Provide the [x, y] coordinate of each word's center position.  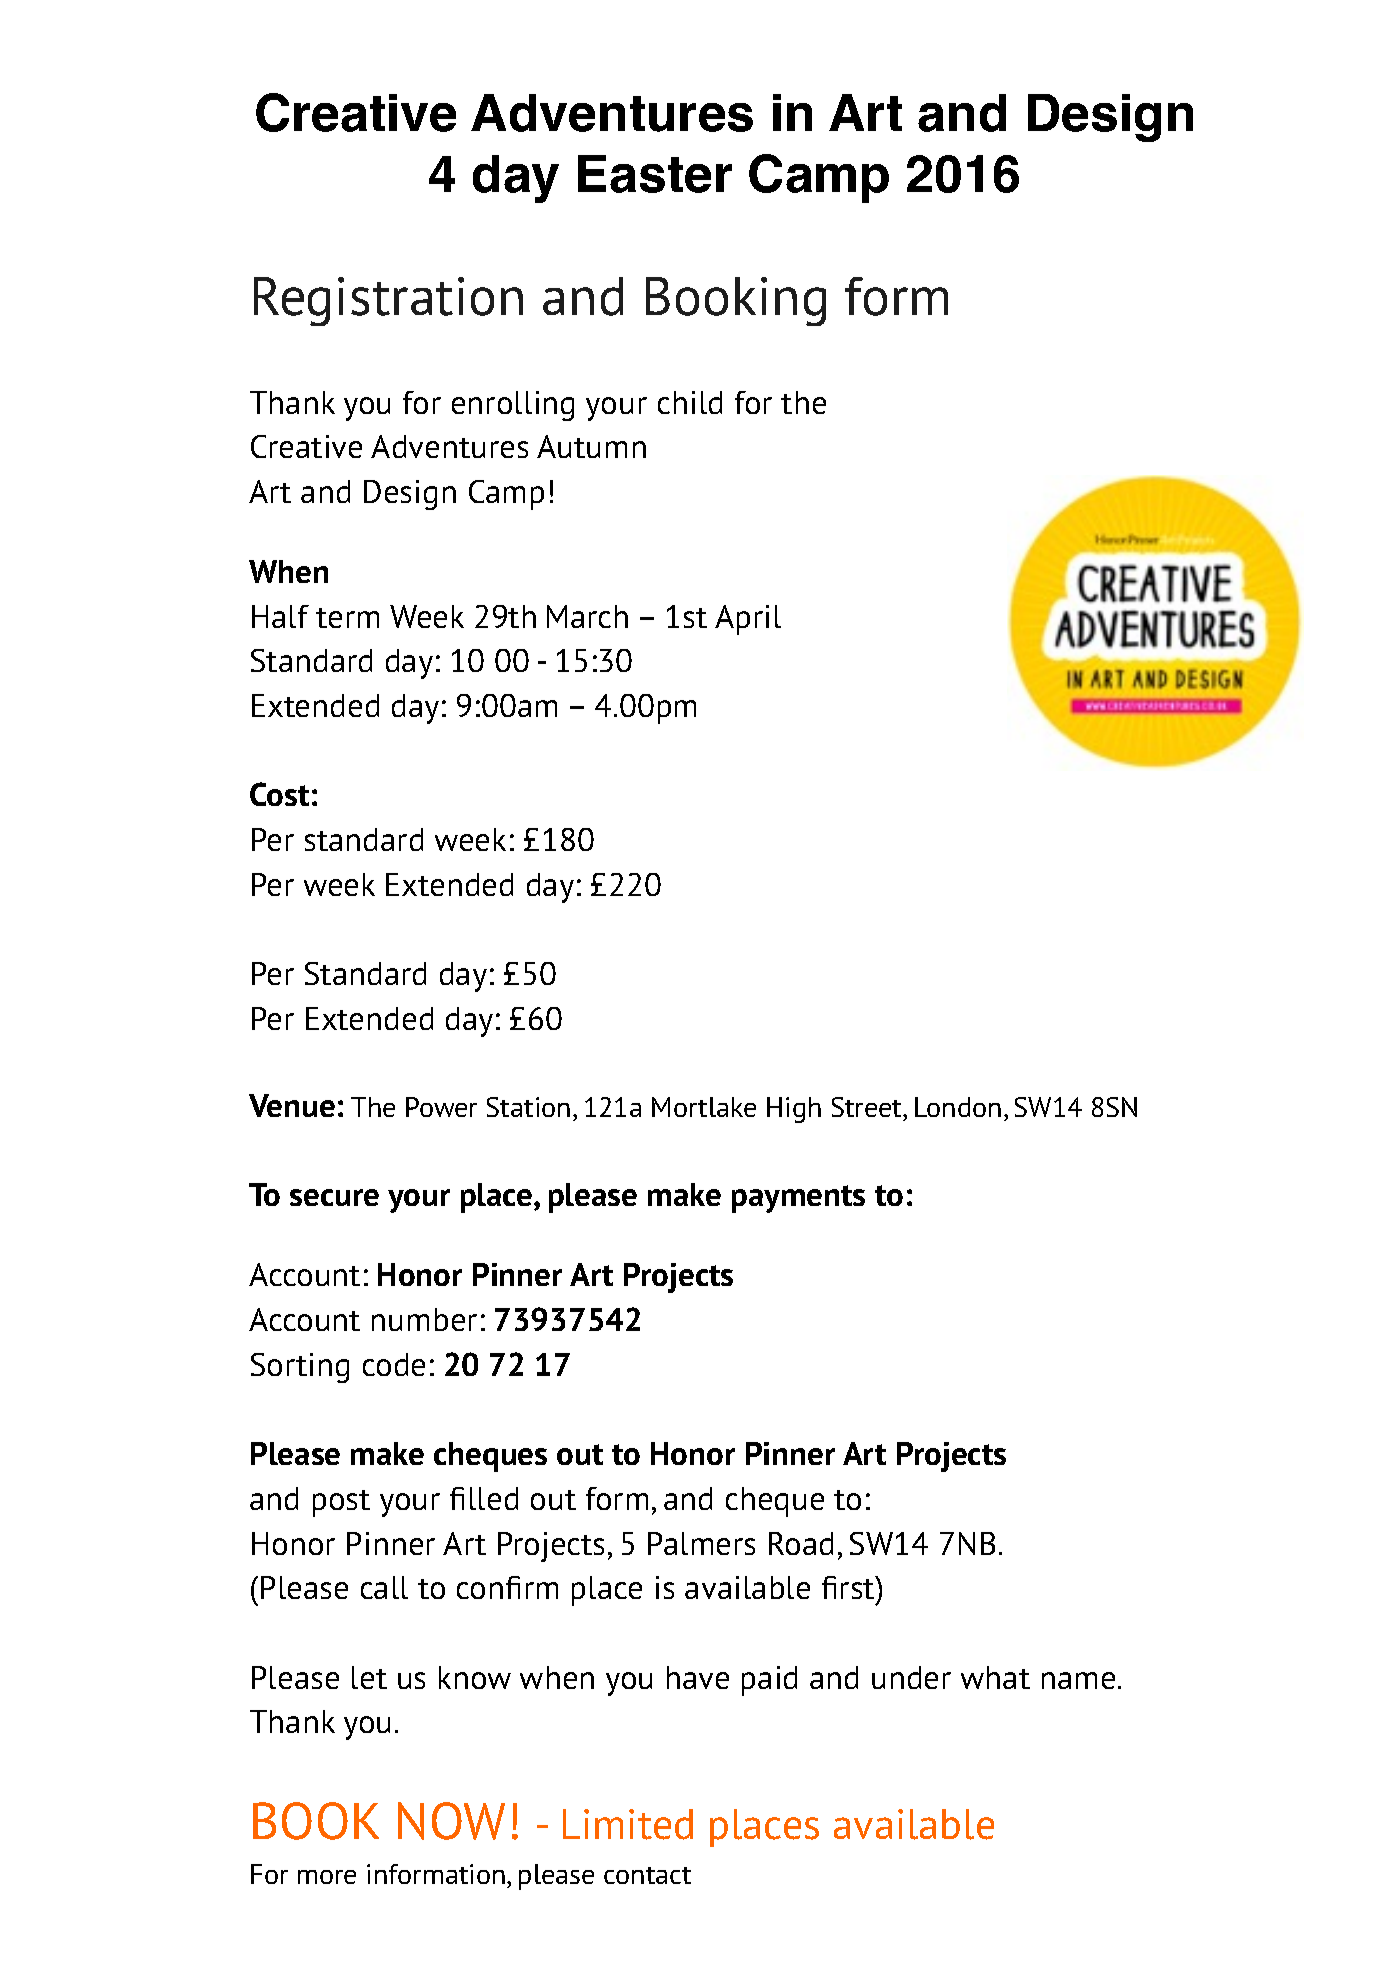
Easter [655, 174]
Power [441, 1107]
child [690, 402]
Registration [388, 301]
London [958, 1107]
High [794, 1110]
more [327, 1877]
